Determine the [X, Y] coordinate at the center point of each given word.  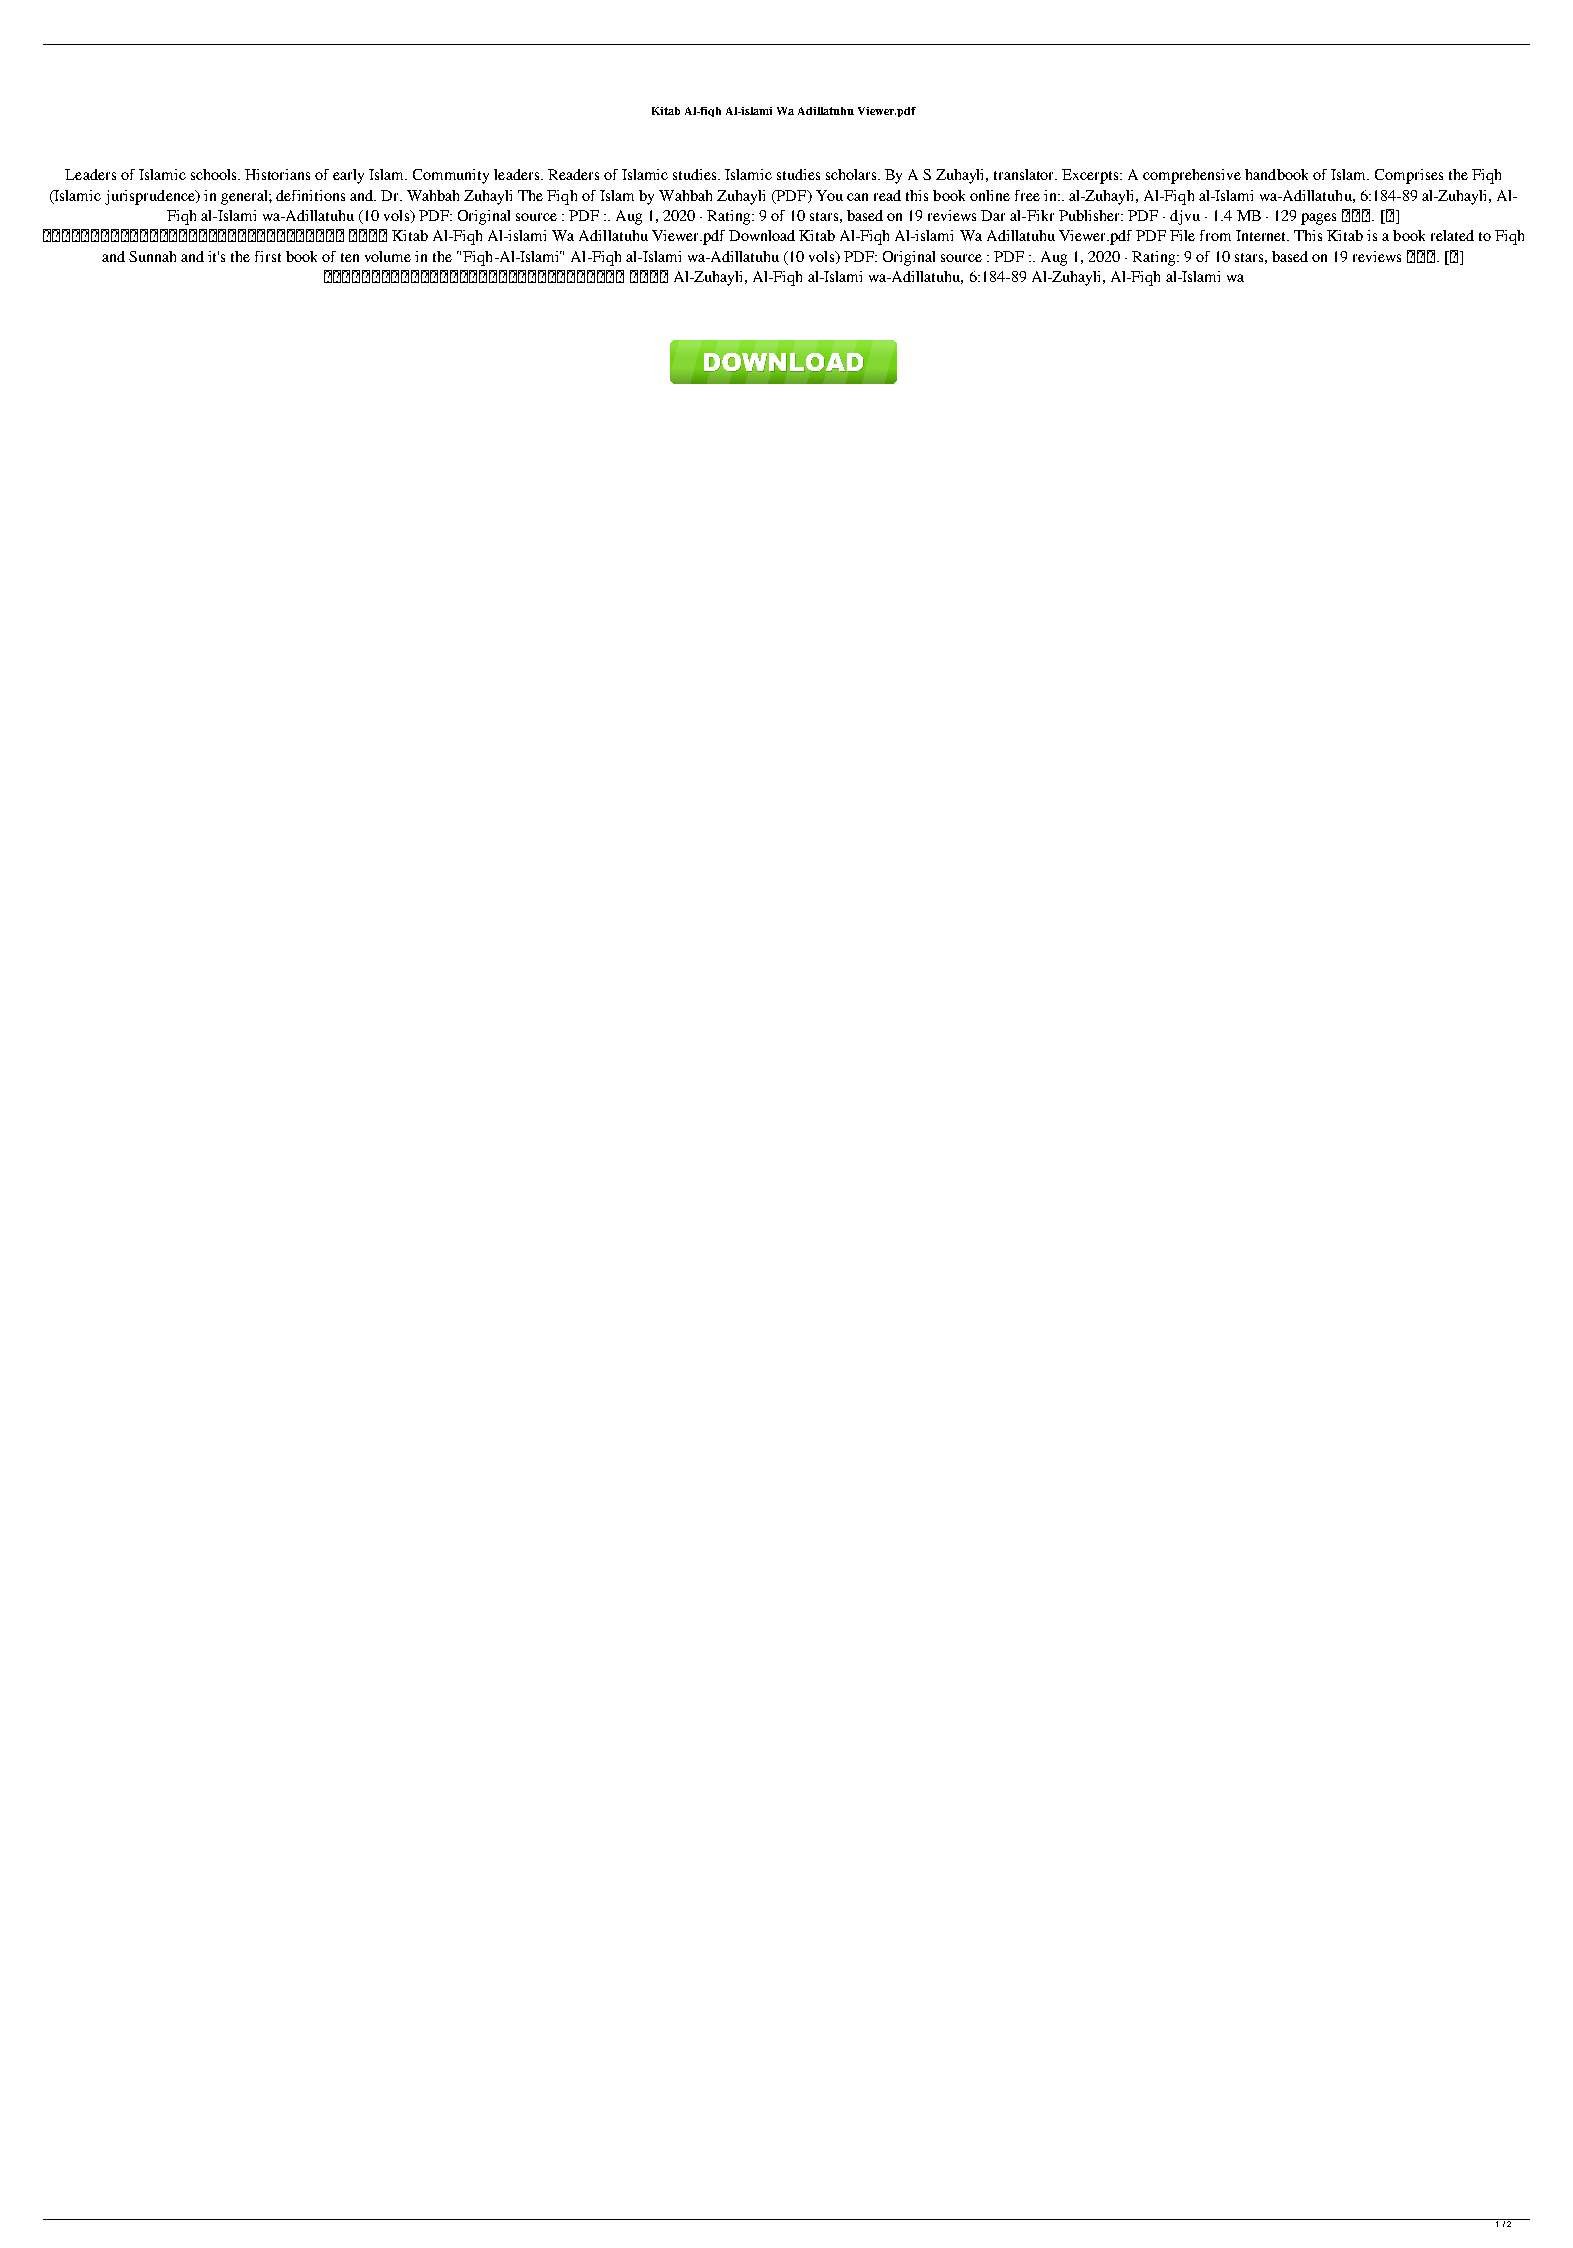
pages [1318, 219]
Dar [993, 215]
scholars [853, 174]
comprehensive [1192, 176]
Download [762, 235]
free [1027, 195]
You [829, 195]
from [1215, 235]
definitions [310, 195]
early [348, 176]
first [268, 256]
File [1182, 235]
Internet [1262, 235]
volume [388, 256]
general [245, 197]
